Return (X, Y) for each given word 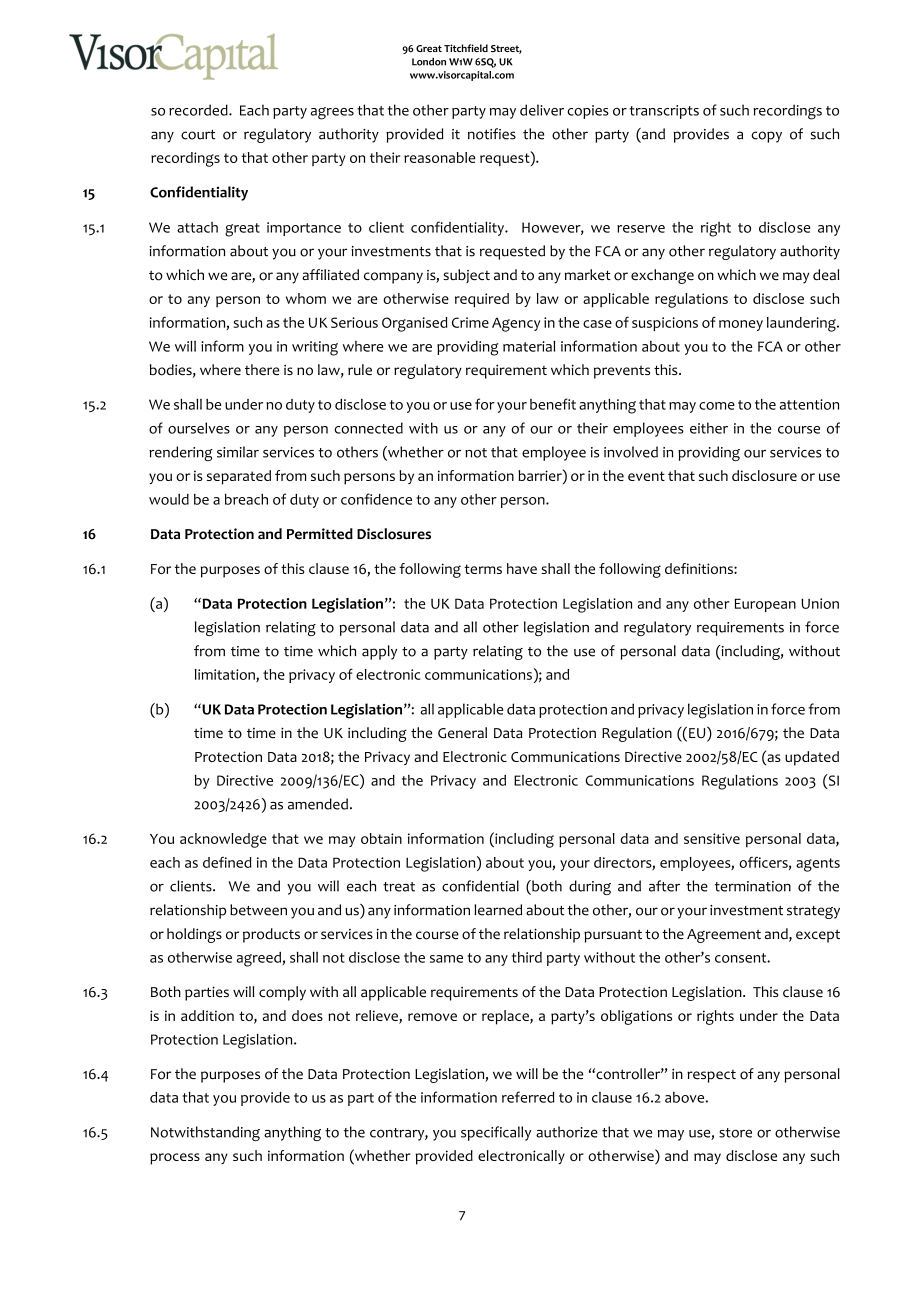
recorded (199, 110)
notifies (492, 134)
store (735, 1133)
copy (766, 137)
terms (483, 569)
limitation (226, 675)
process (175, 1159)
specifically (496, 1133)
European (765, 605)
